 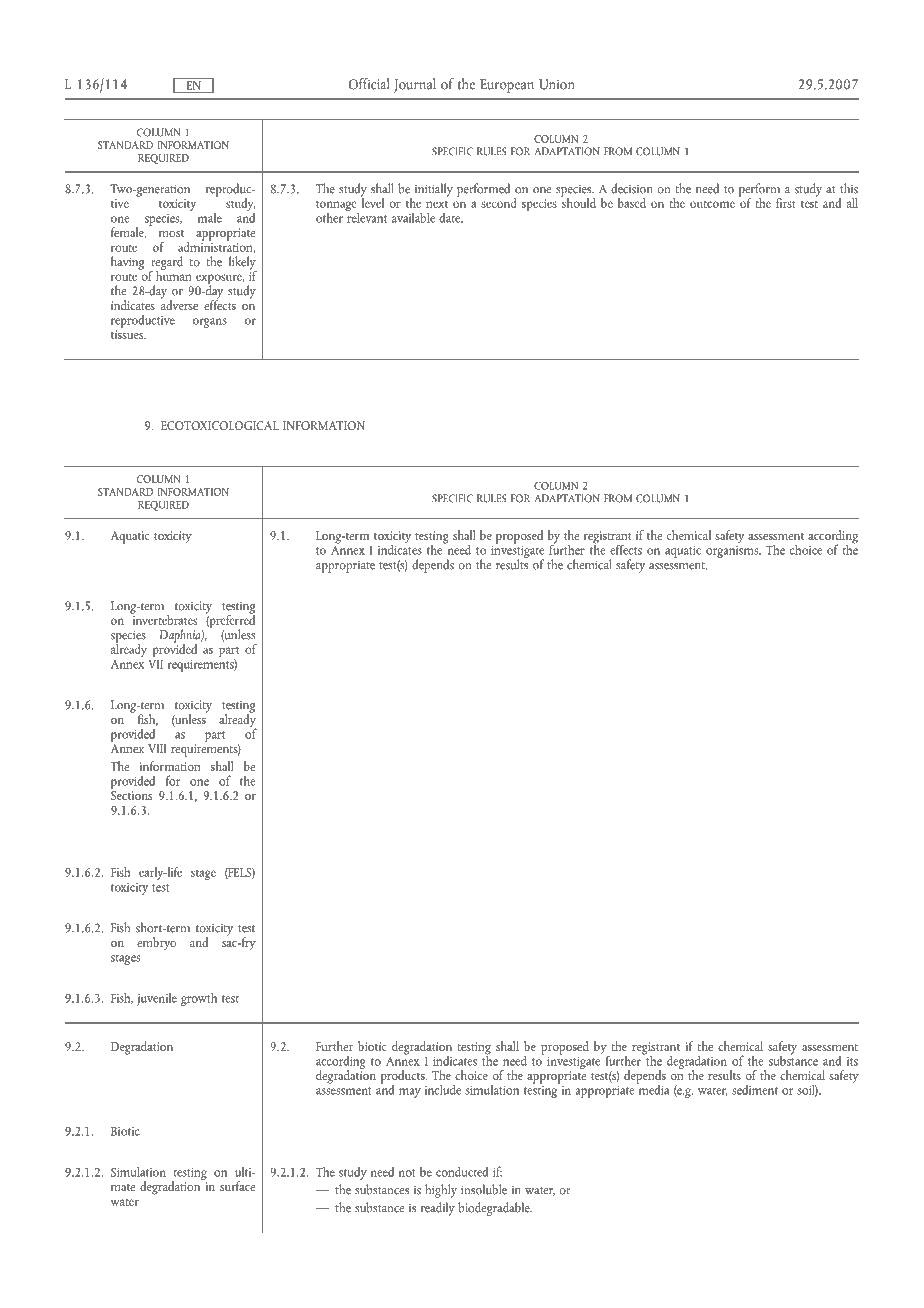 What do you see at coordinates (237, 1186) in the page?
I see `surface` at bounding box center [237, 1186].
